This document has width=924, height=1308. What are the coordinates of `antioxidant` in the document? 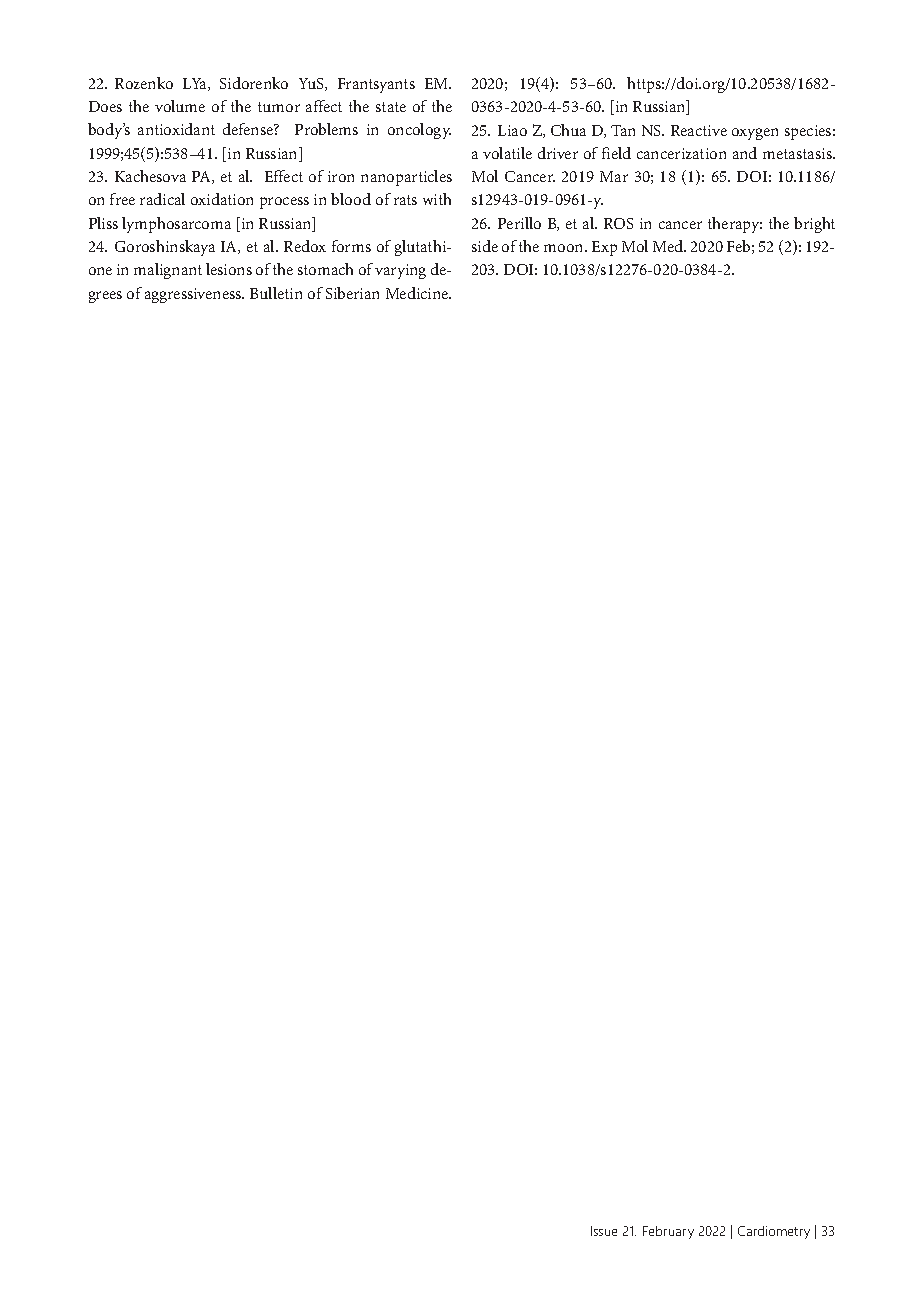 It's located at (176, 129).
